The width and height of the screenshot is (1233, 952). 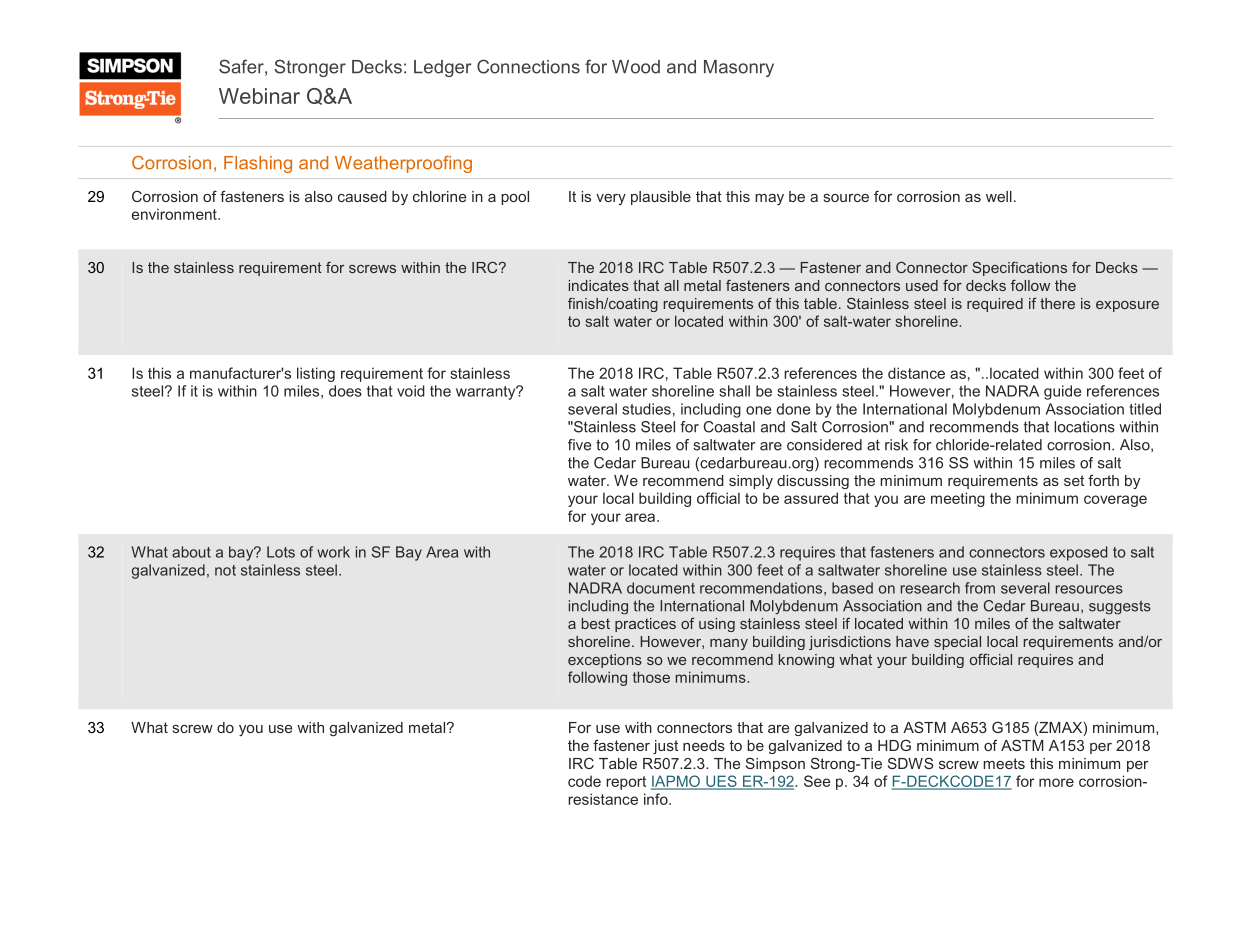 I want to click on report, so click(x=626, y=783).
